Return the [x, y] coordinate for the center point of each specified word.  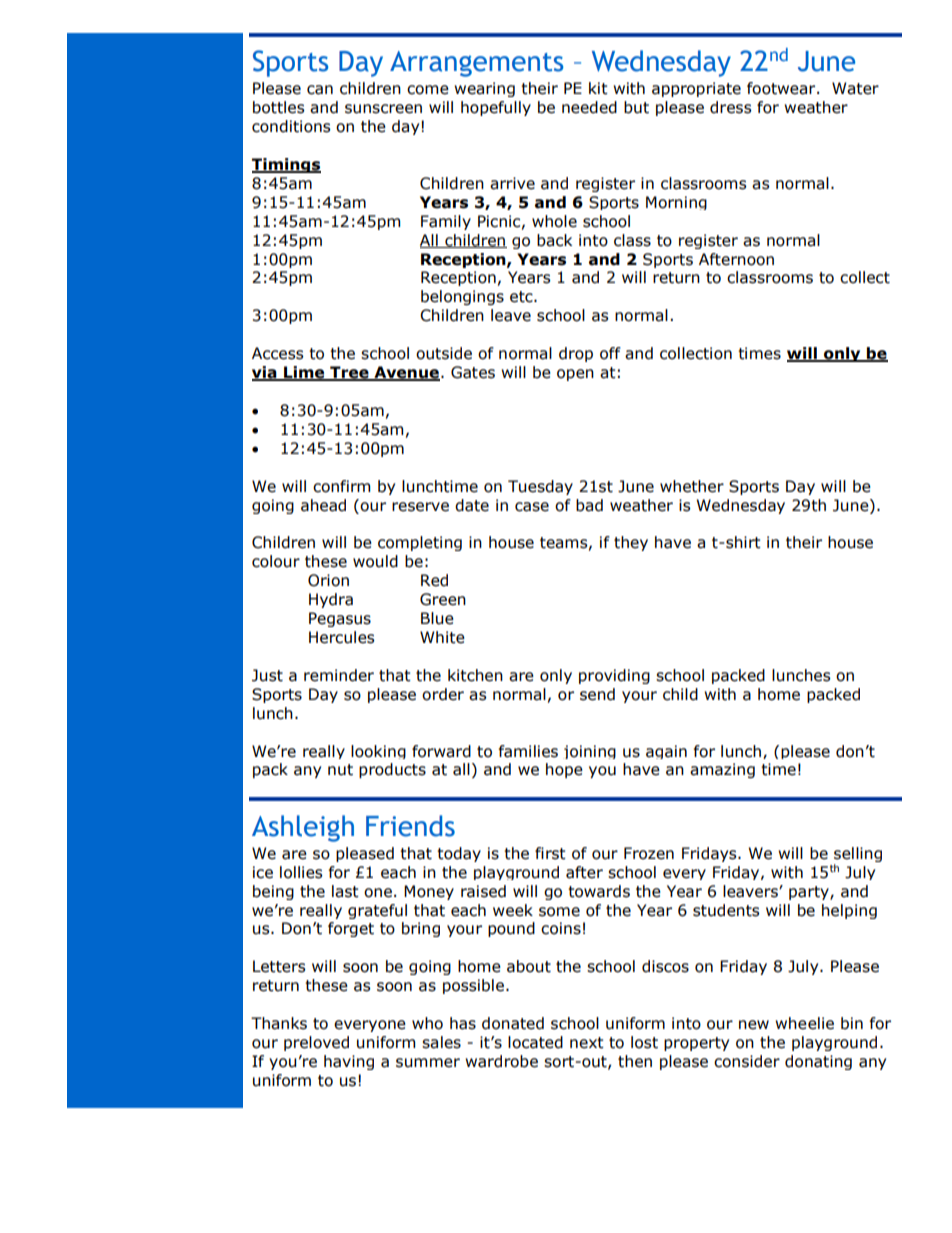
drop [576, 354]
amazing [722, 770]
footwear [782, 88]
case [532, 507]
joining [590, 752]
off [610, 353]
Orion [328, 580]
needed [589, 107]
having [349, 1062]
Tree [349, 373]
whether [692, 486]
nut [340, 770]
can [320, 90]
